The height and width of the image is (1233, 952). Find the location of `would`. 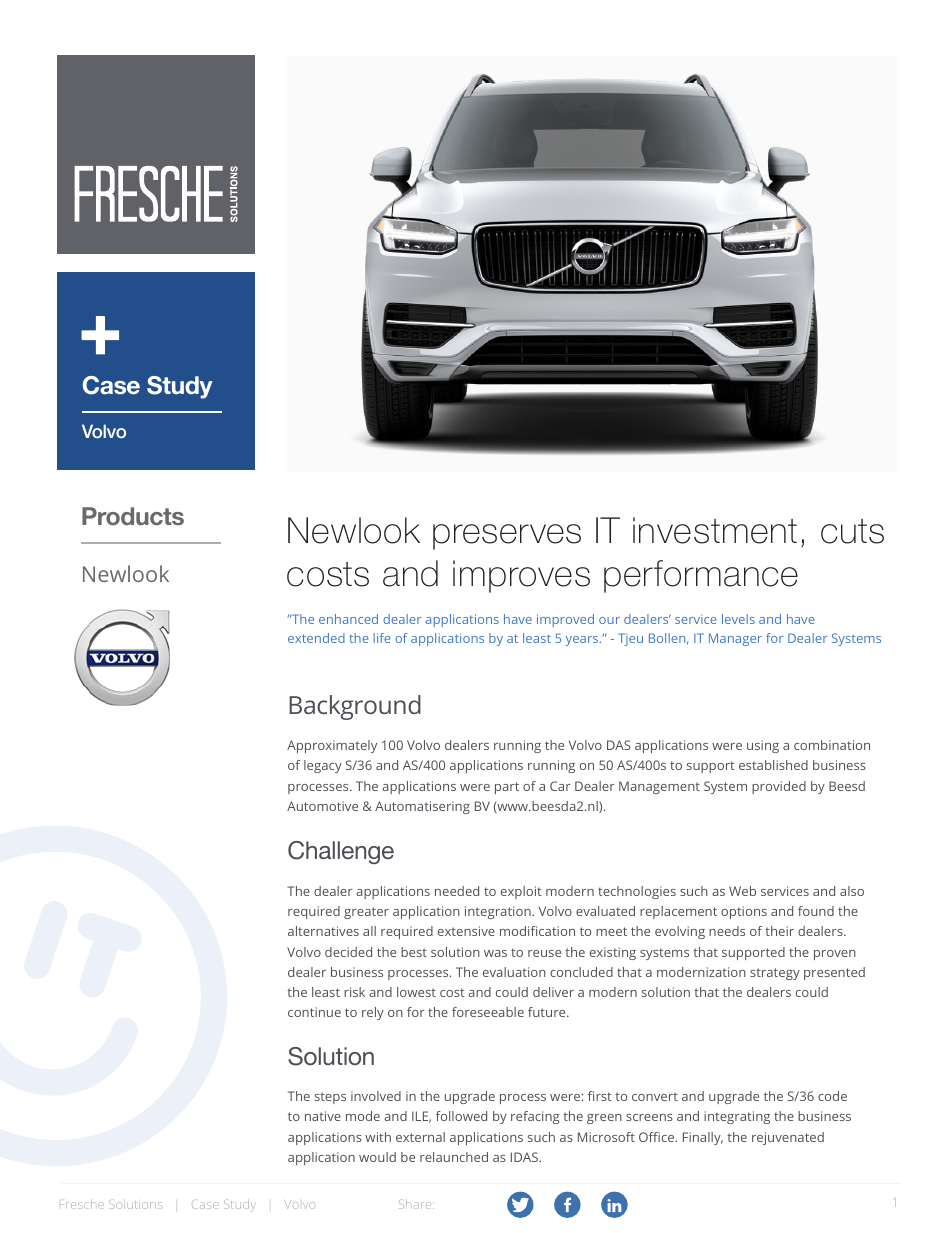

would is located at coordinates (377, 1157).
